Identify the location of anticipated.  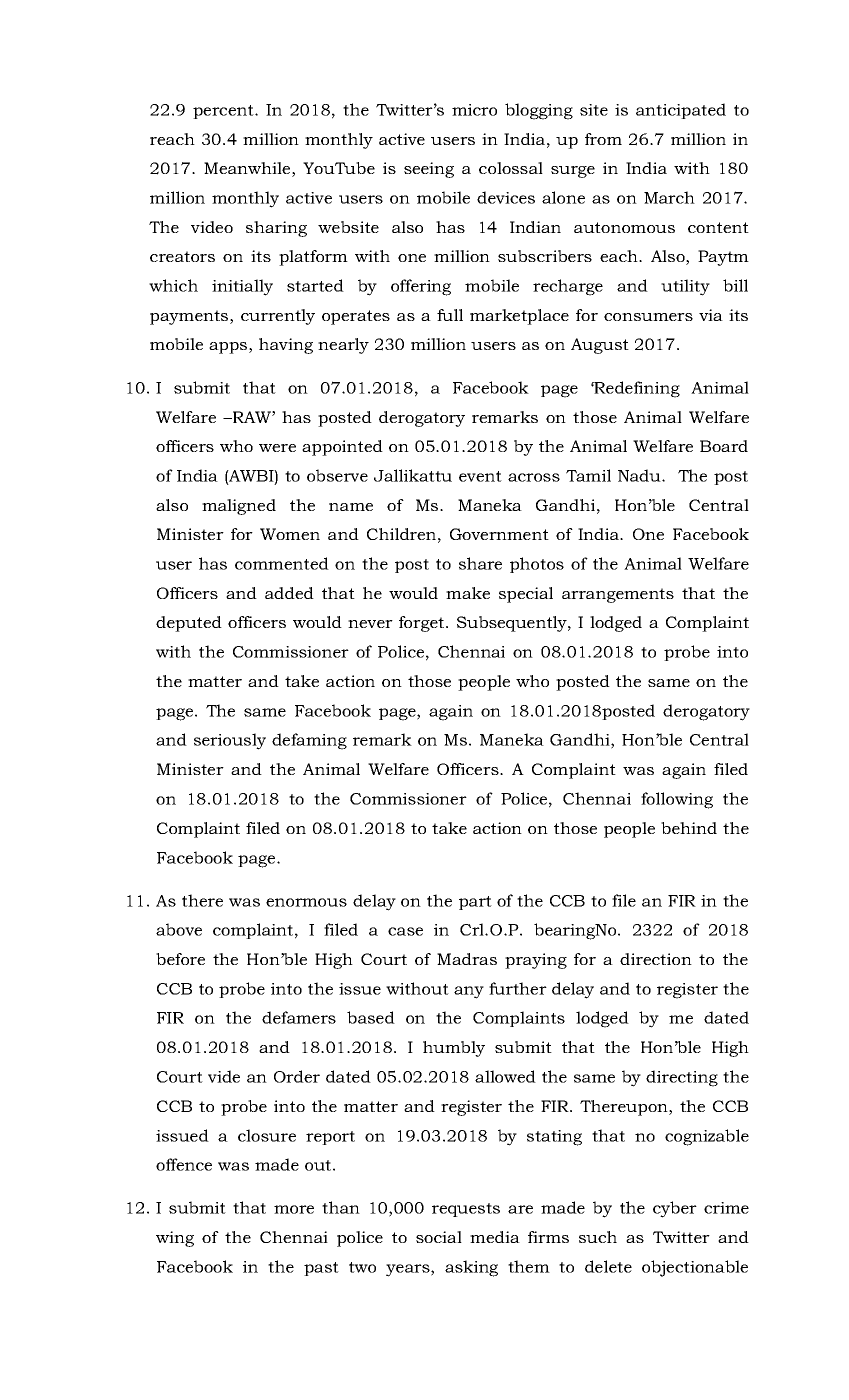
(681, 111).
